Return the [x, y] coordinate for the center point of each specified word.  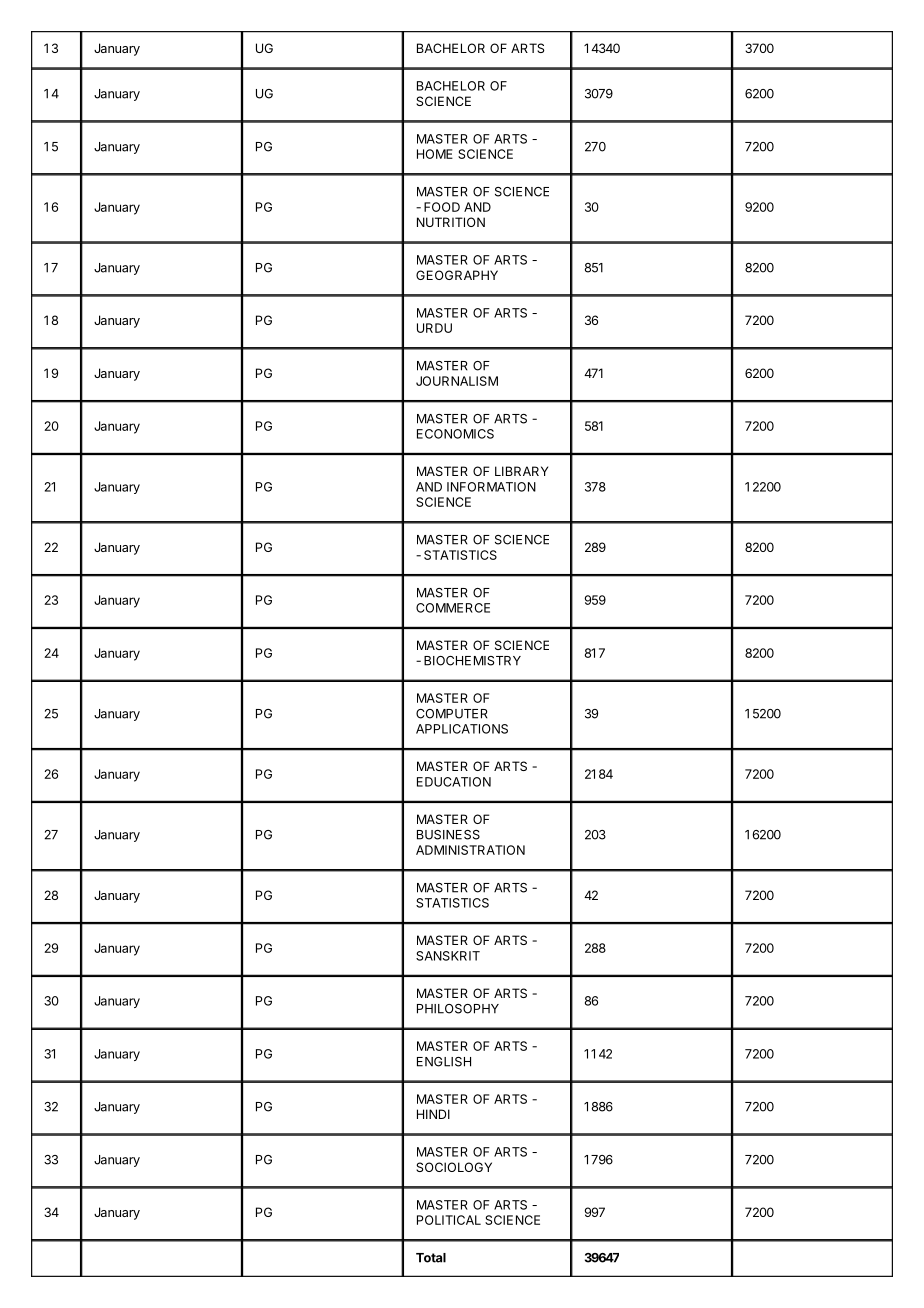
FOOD [442, 207]
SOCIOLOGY [454, 1167]
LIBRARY [521, 471]
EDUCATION [454, 782]
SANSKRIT [448, 956]
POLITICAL [449, 1220]
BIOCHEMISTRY [472, 661]
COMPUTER [452, 714]
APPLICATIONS [462, 729]
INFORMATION [491, 487]
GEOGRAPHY [457, 275]
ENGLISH [444, 1062]
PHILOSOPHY [458, 1009]
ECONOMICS [455, 434]
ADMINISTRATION [470, 850]
